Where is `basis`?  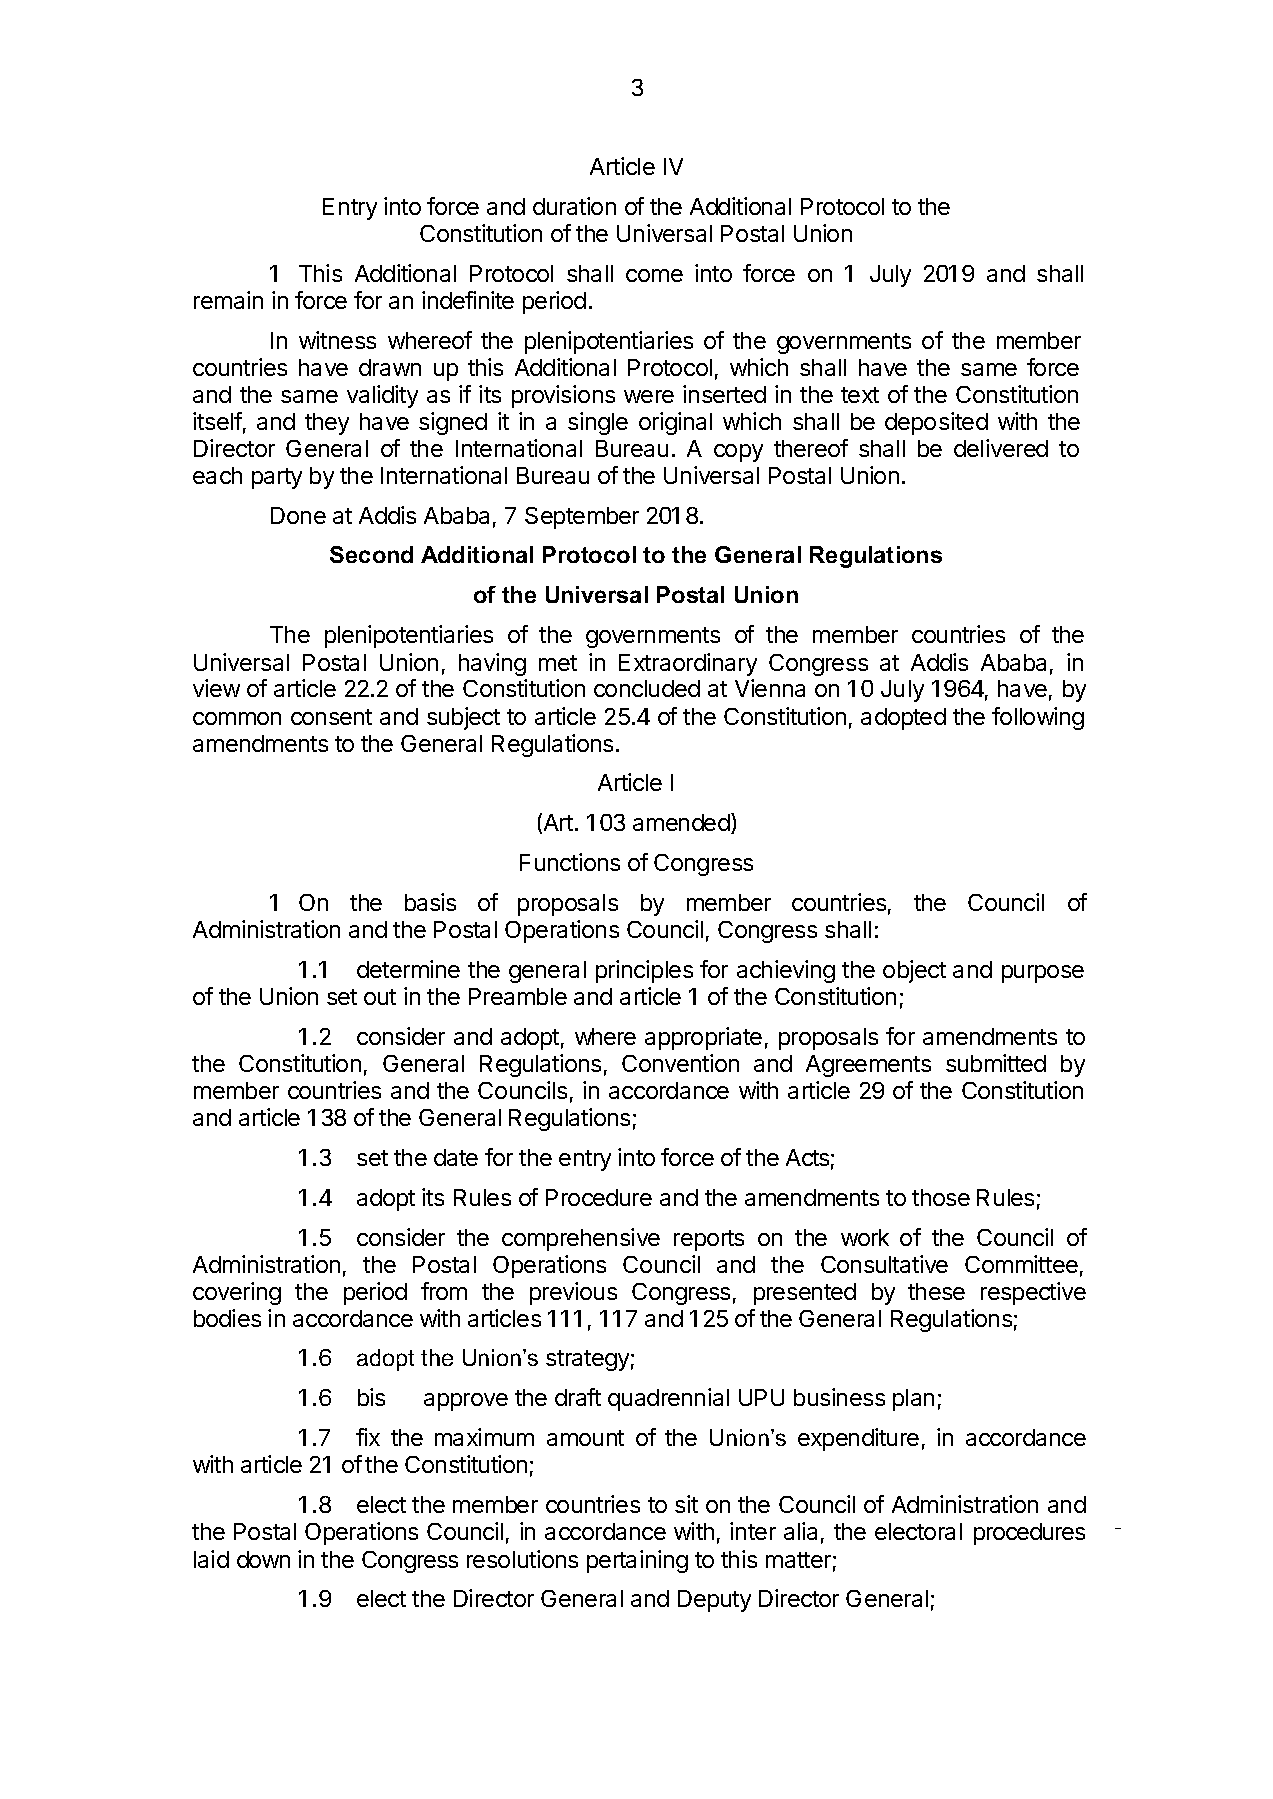
basis is located at coordinates (430, 902).
